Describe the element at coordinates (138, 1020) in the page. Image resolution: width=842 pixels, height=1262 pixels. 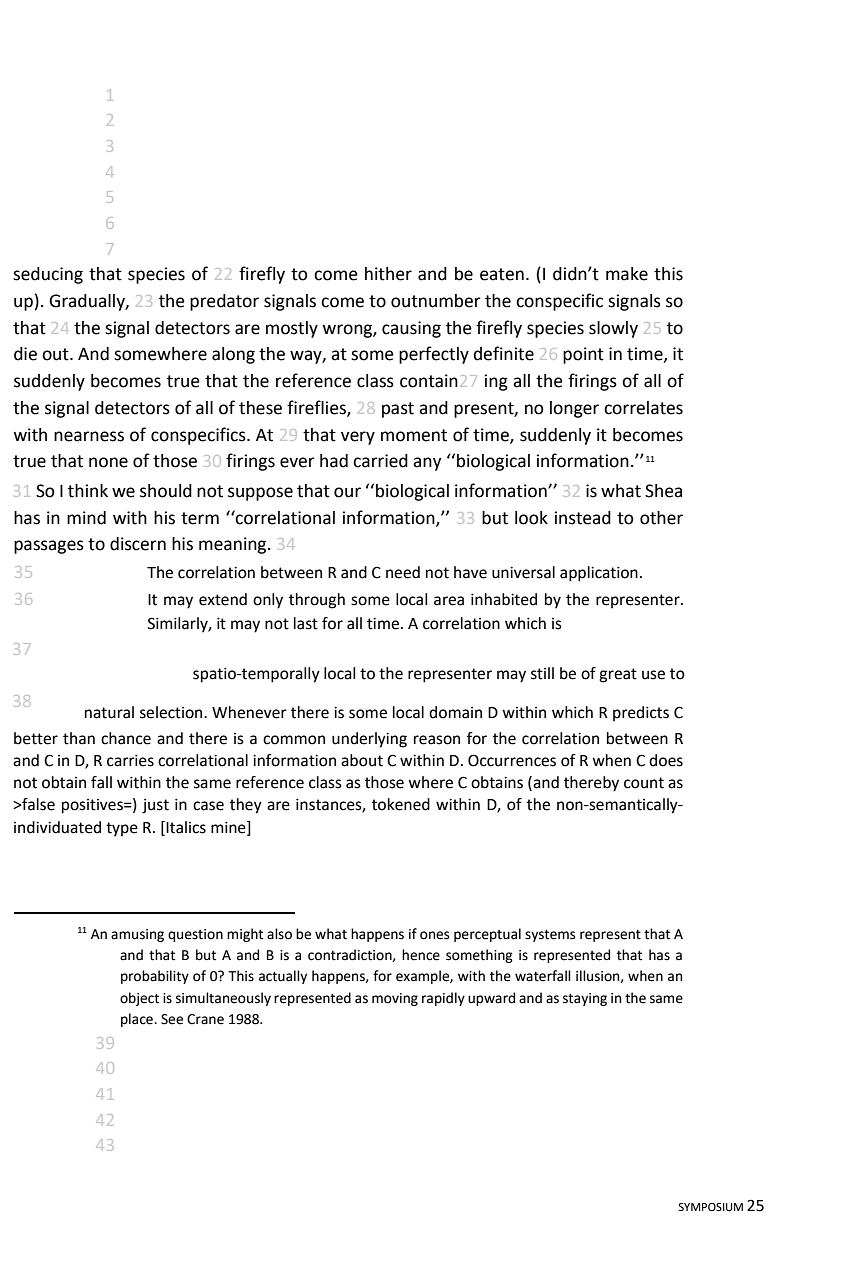
I see `place` at that location.
